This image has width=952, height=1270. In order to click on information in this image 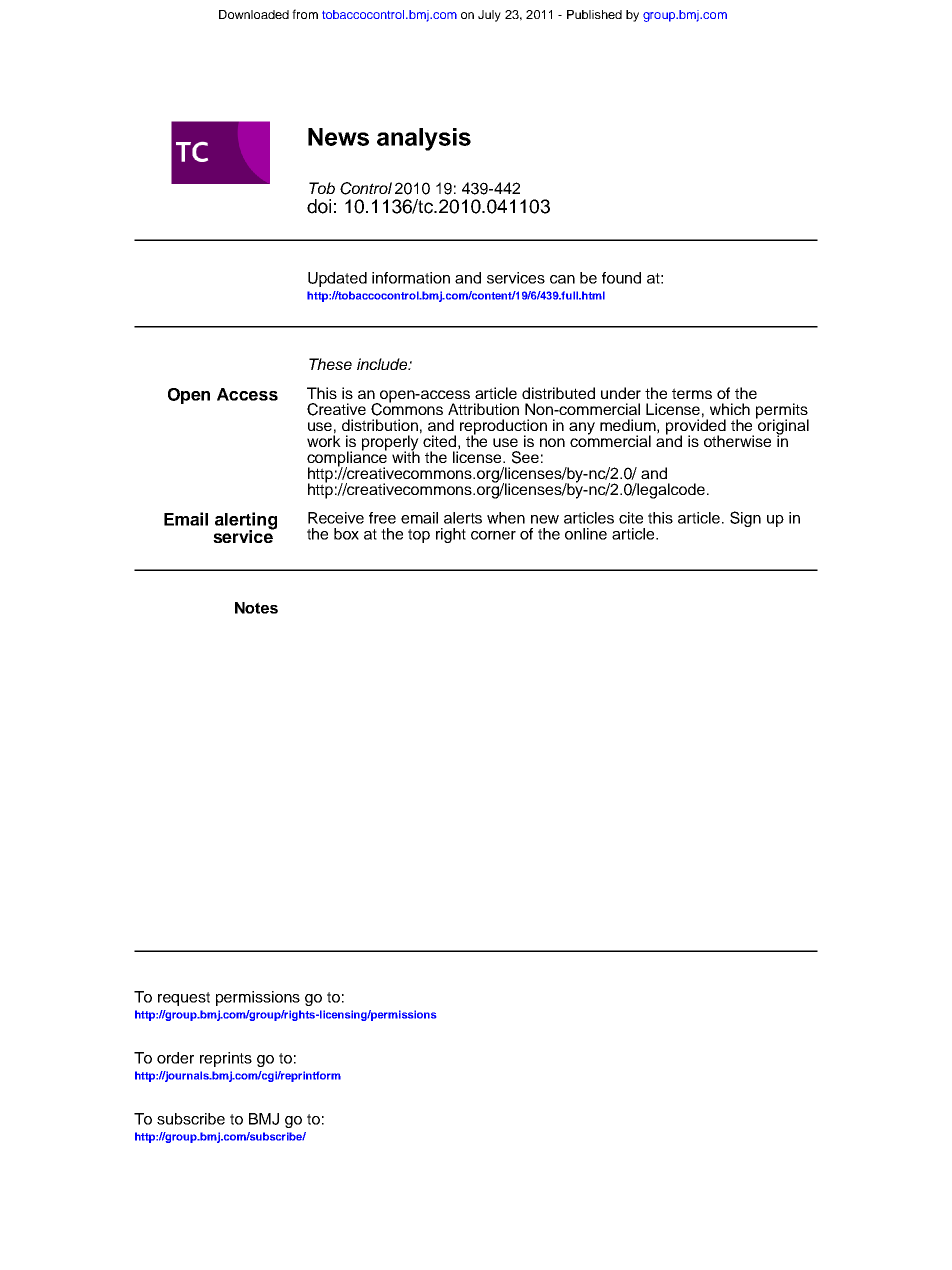, I will do `click(411, 278)`.
